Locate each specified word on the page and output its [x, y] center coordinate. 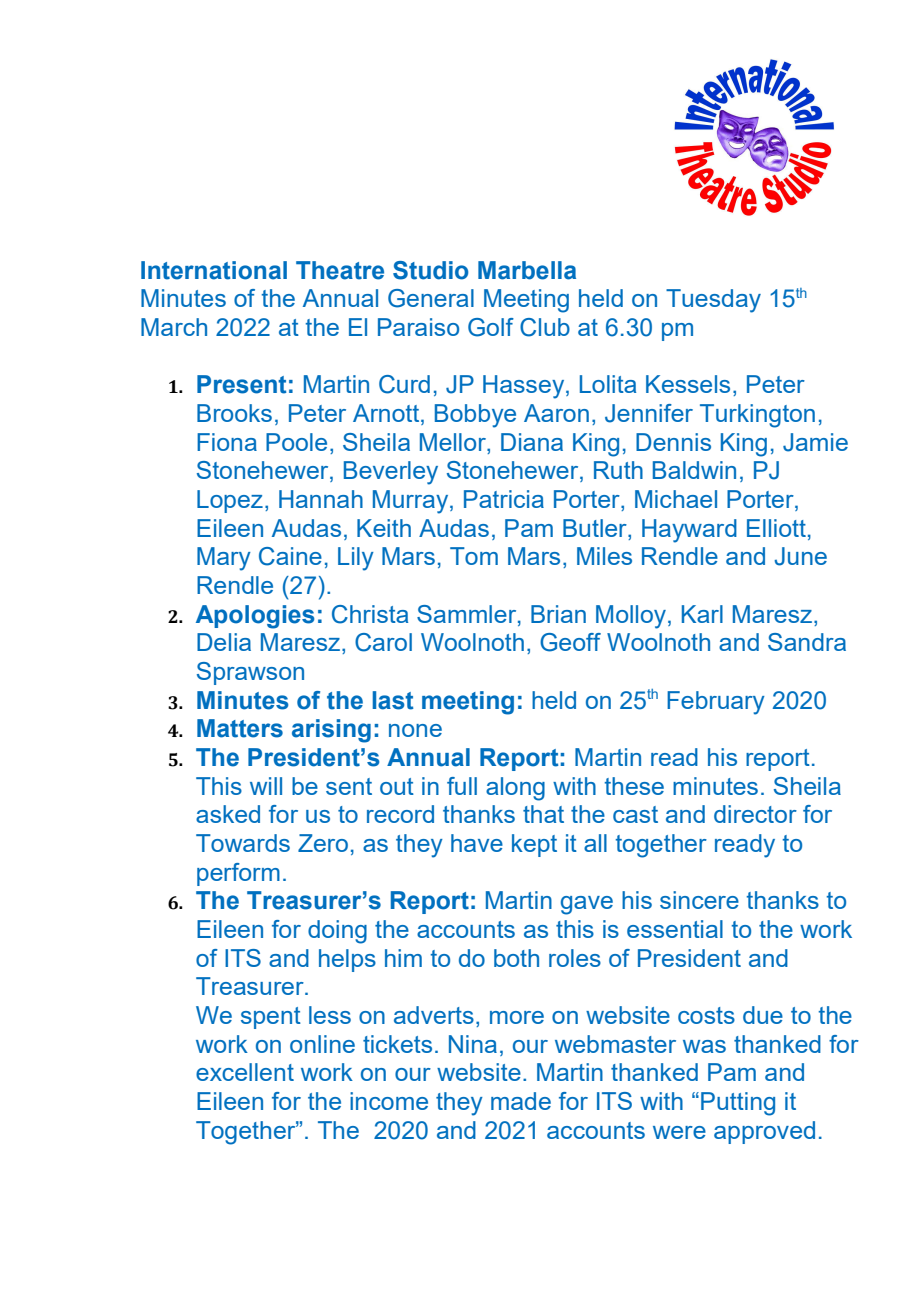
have [477, 843]
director [755, 814]
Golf [491, 327]
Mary [224, 559]
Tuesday [713, 301]
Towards [243, 843]
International [214, 270]
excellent [245, 1072]
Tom [474, 556]
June [800, 556]
